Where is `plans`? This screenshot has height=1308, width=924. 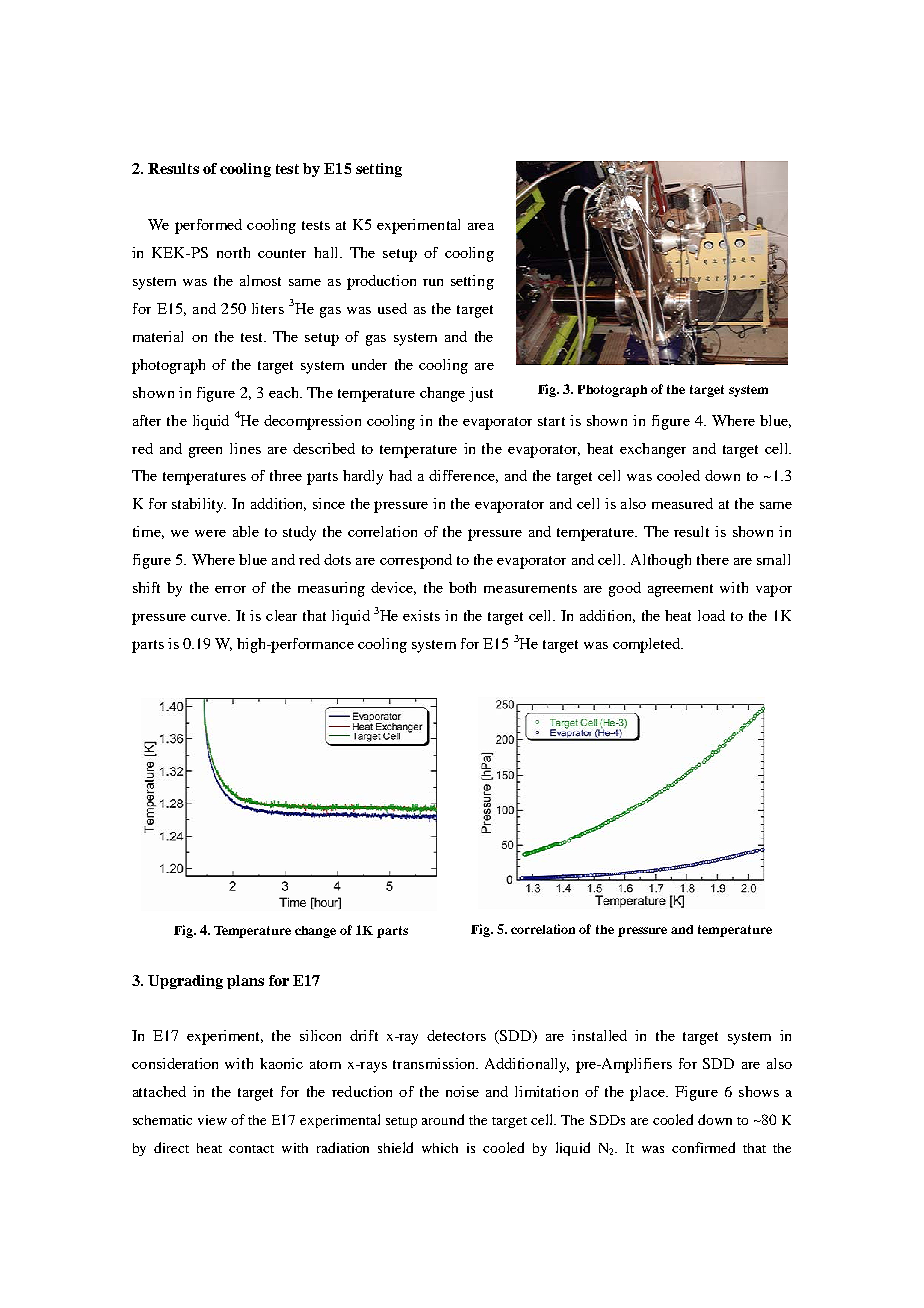
plans is located at coordinates (245, 982).
